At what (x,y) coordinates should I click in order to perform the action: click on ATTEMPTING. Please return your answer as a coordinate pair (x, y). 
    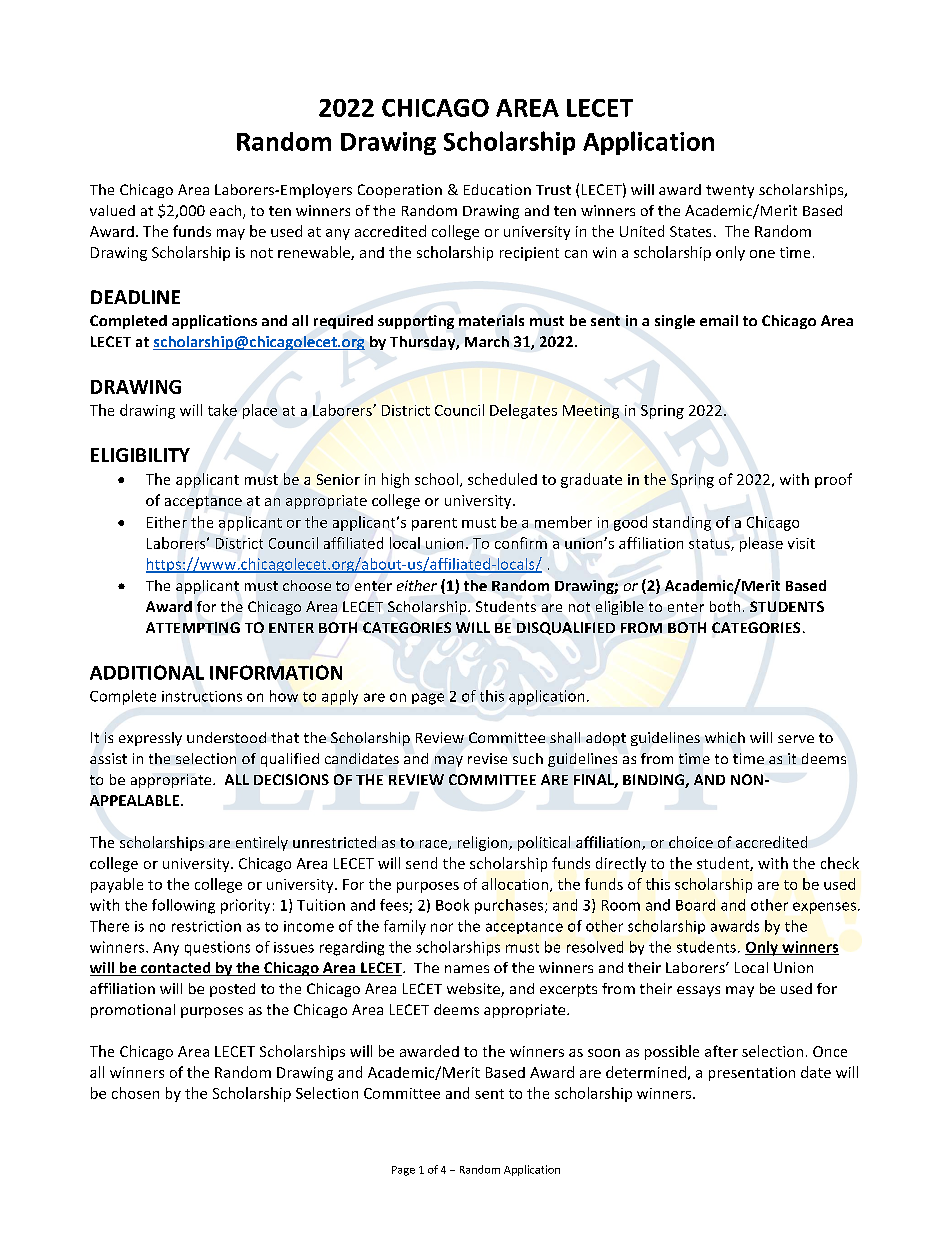
    Looking at the image, I should click on (193, 627).
